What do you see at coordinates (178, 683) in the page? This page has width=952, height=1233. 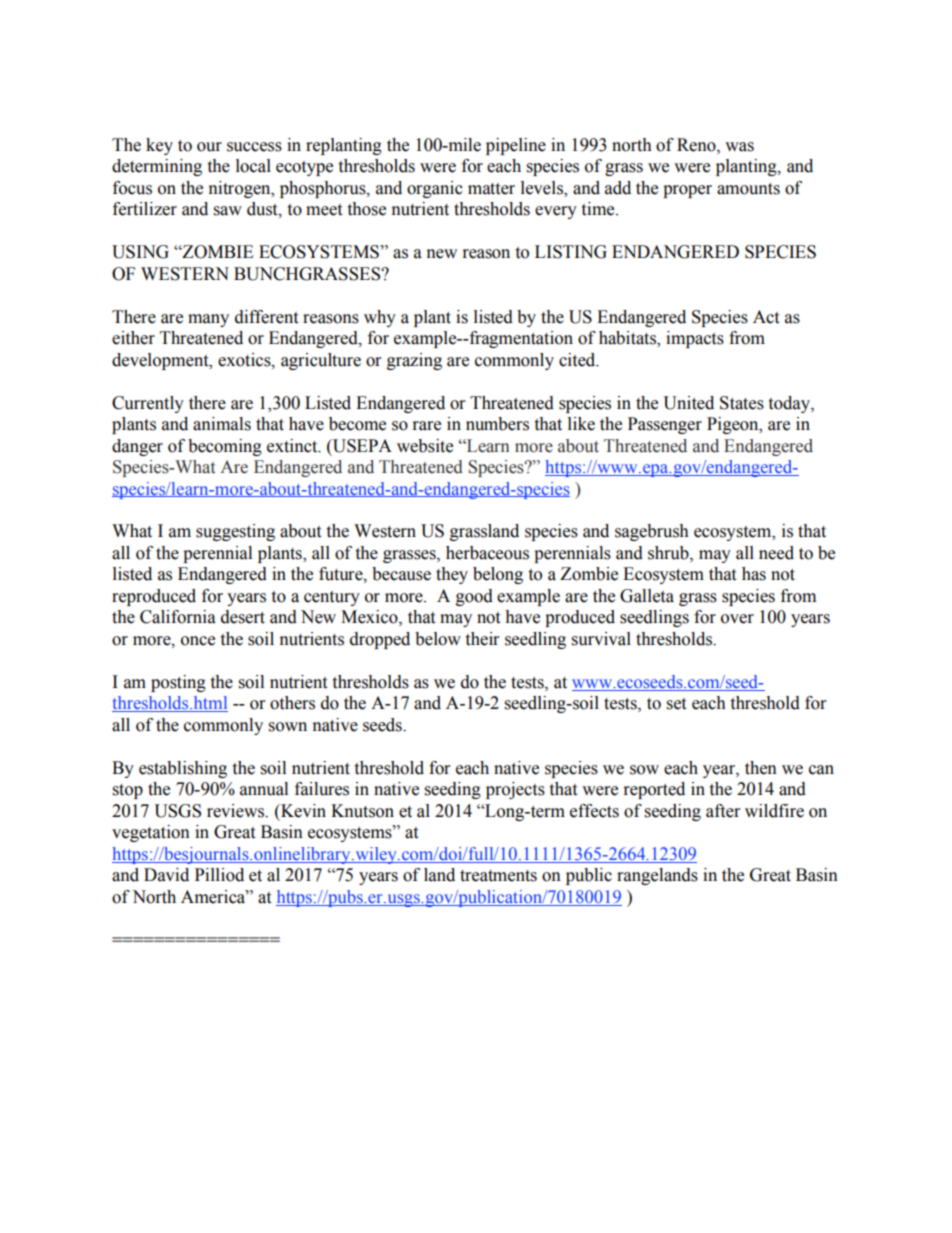 I see `posting` at bounding box center [178, 683].
